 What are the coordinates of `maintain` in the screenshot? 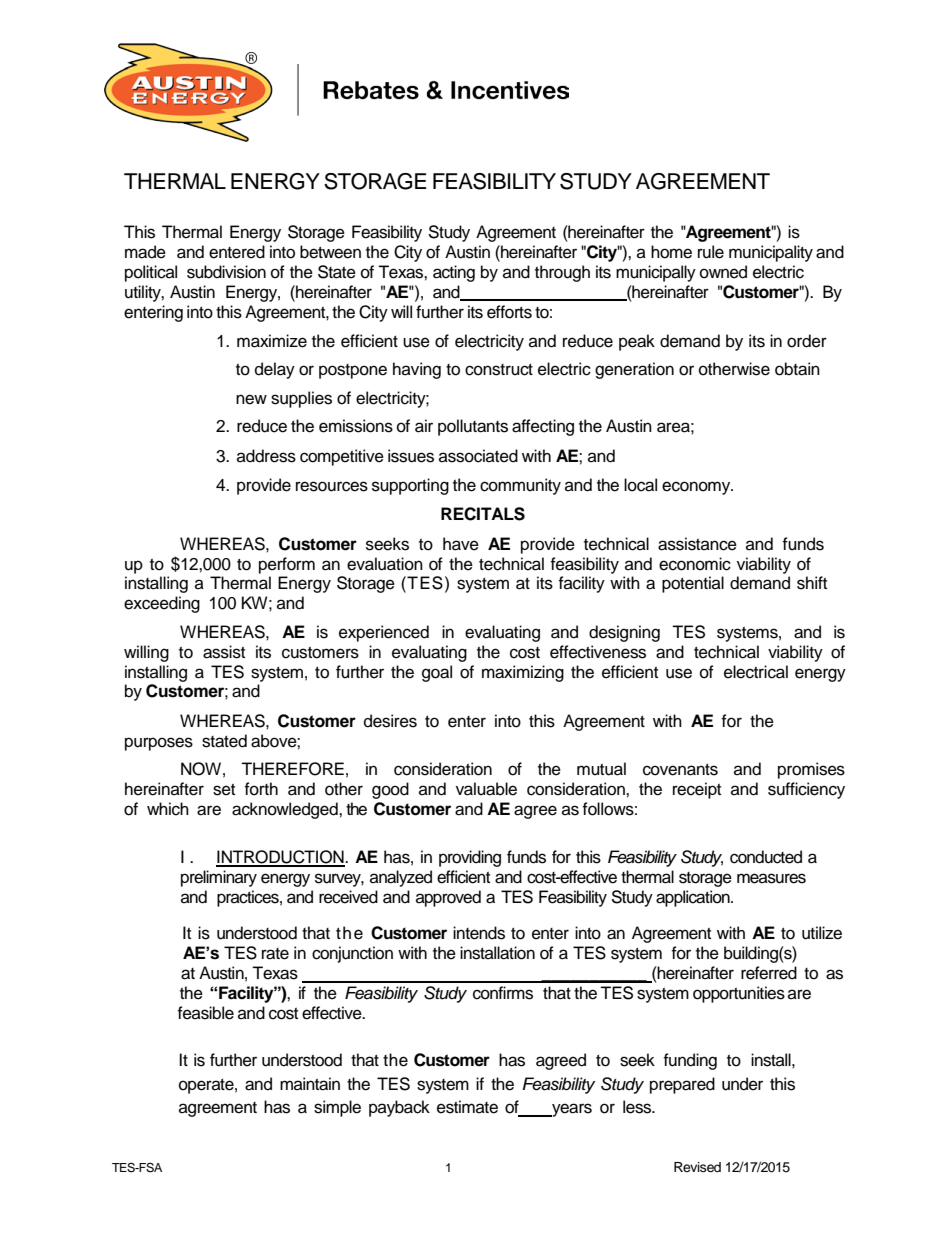 It's located at (310, 1084).
